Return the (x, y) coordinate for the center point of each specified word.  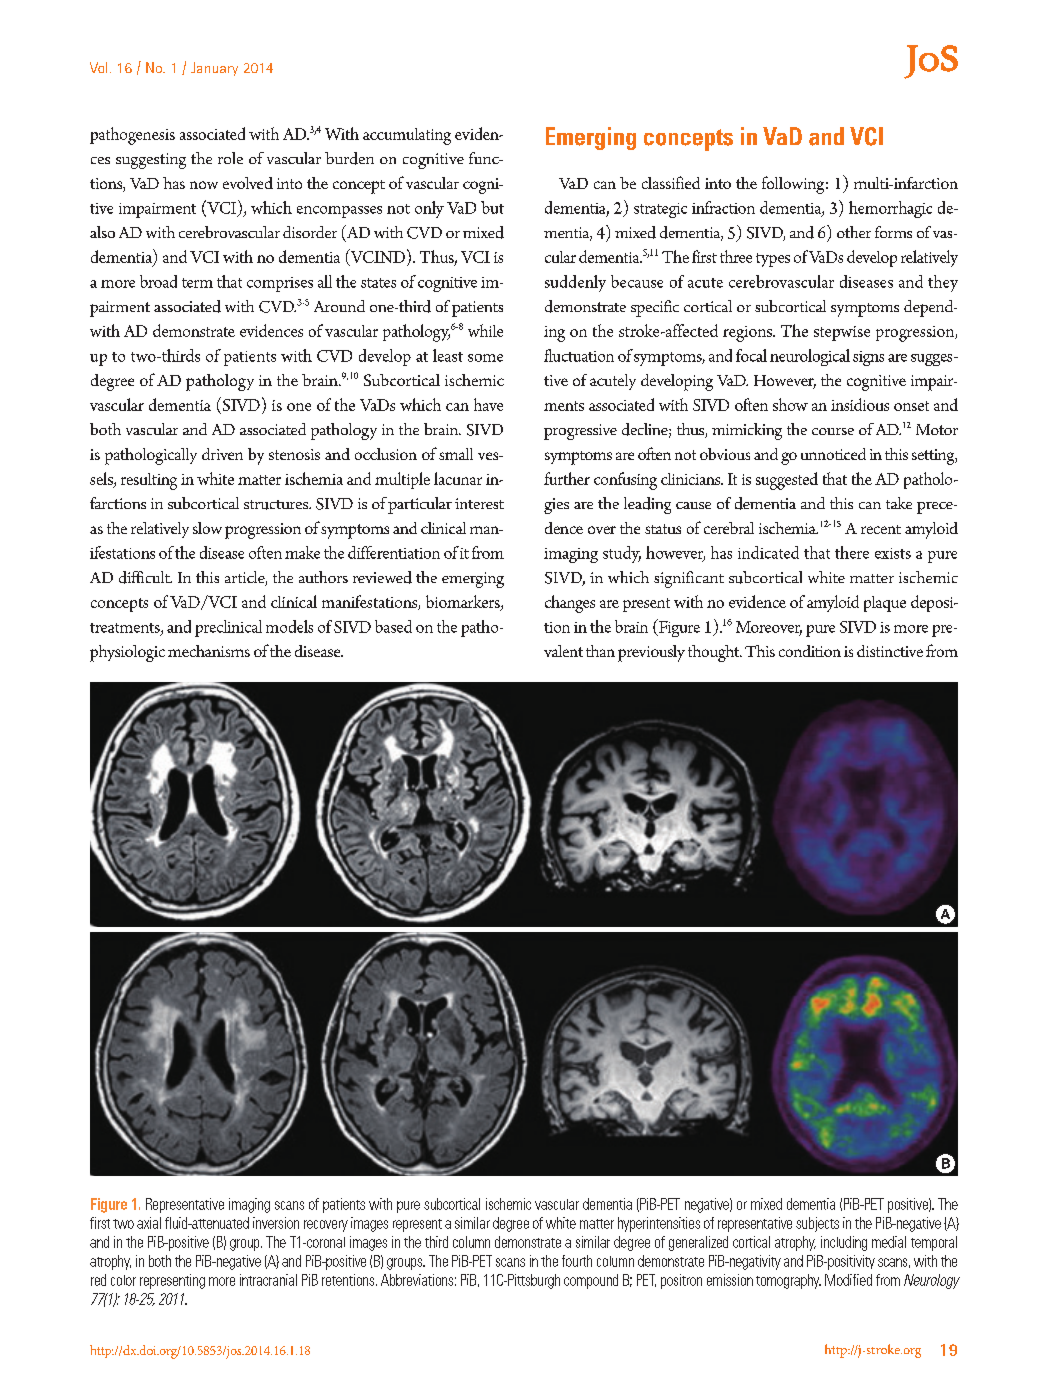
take (899, 503)
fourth (577, 1261)
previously (651, 653)
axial (149, 1223)
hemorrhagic (890, 209)
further (567, 478)
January (214, 69)
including (844, 1243)
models (289, 626)
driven (222, 454)
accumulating (407, 136)
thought (715, 653)
